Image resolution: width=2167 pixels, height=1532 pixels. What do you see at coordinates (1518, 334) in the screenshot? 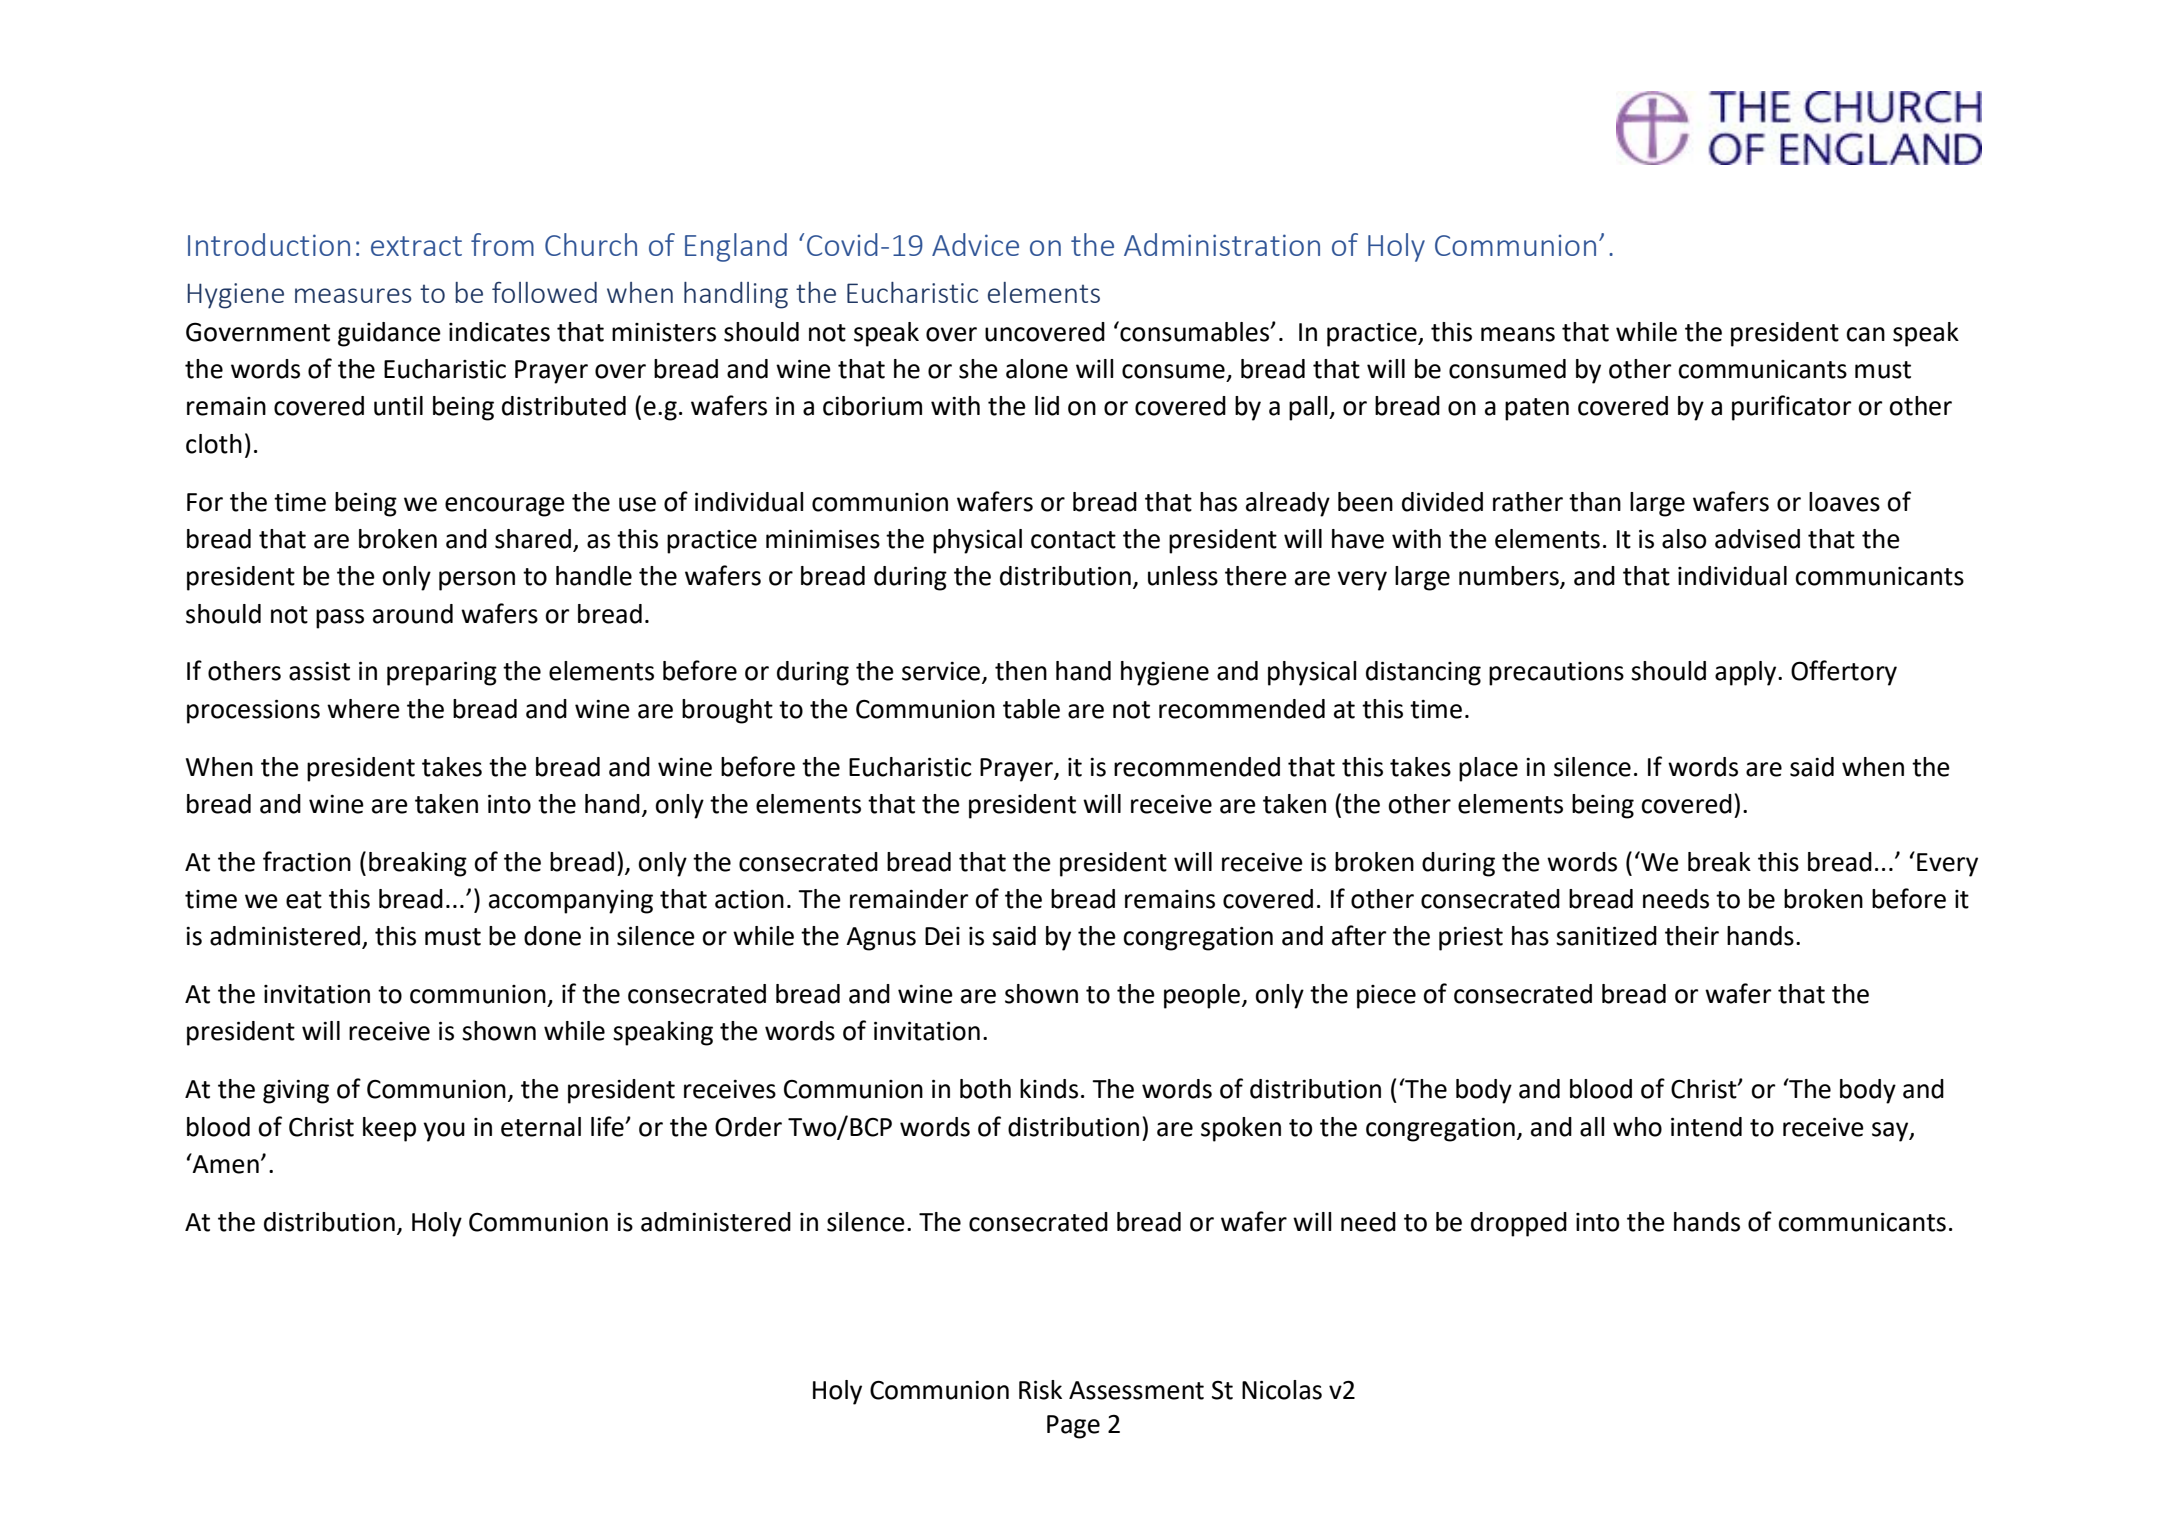
I see `means` at bounding box center [1518, 334].
